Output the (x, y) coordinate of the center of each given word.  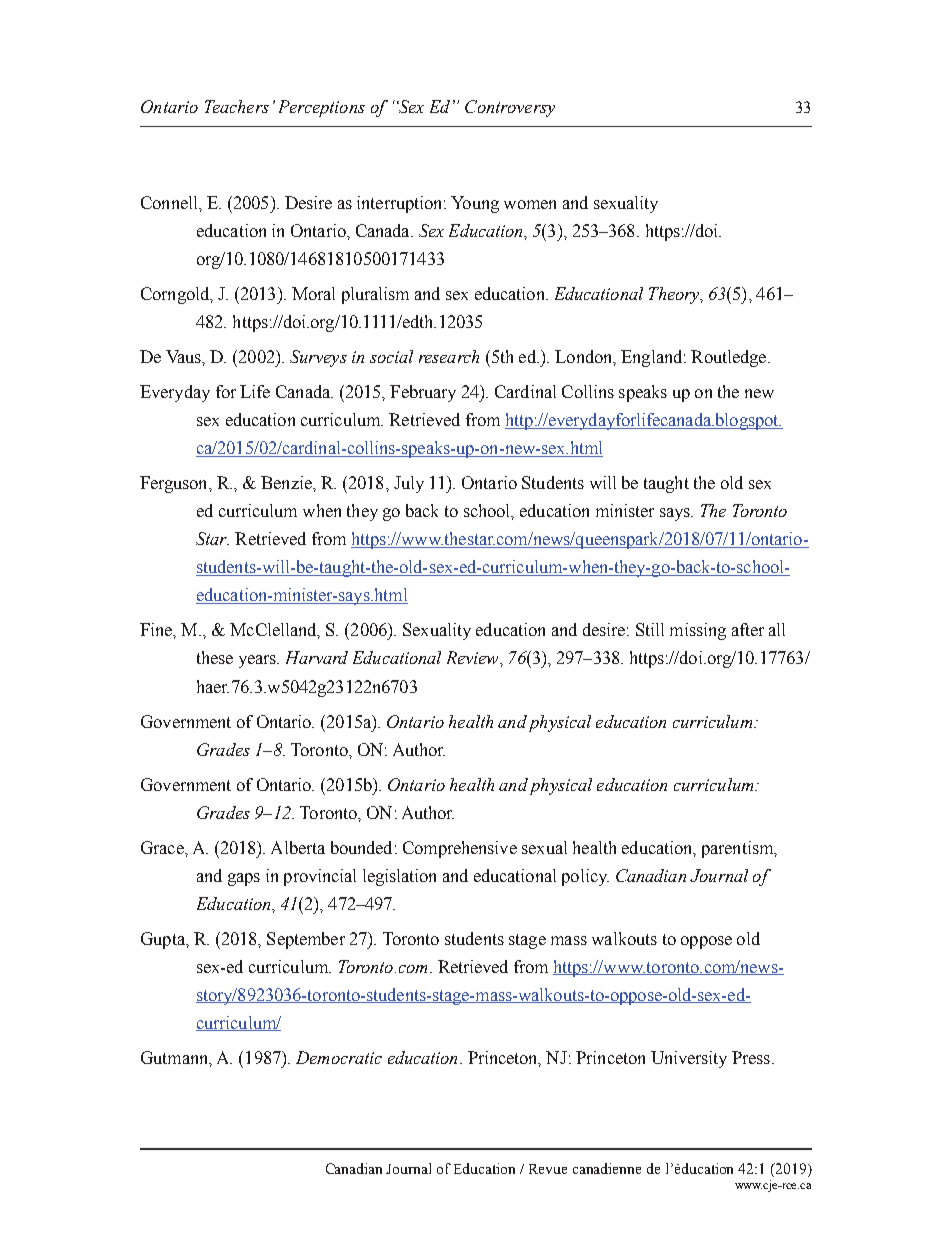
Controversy (510, 108)
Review (474, 657)
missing (698, 631)
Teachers (237, 106)
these (215, 657)
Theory (675, 295)
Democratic (339, 1057)
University (689, 1059)
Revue (548, 1169)
